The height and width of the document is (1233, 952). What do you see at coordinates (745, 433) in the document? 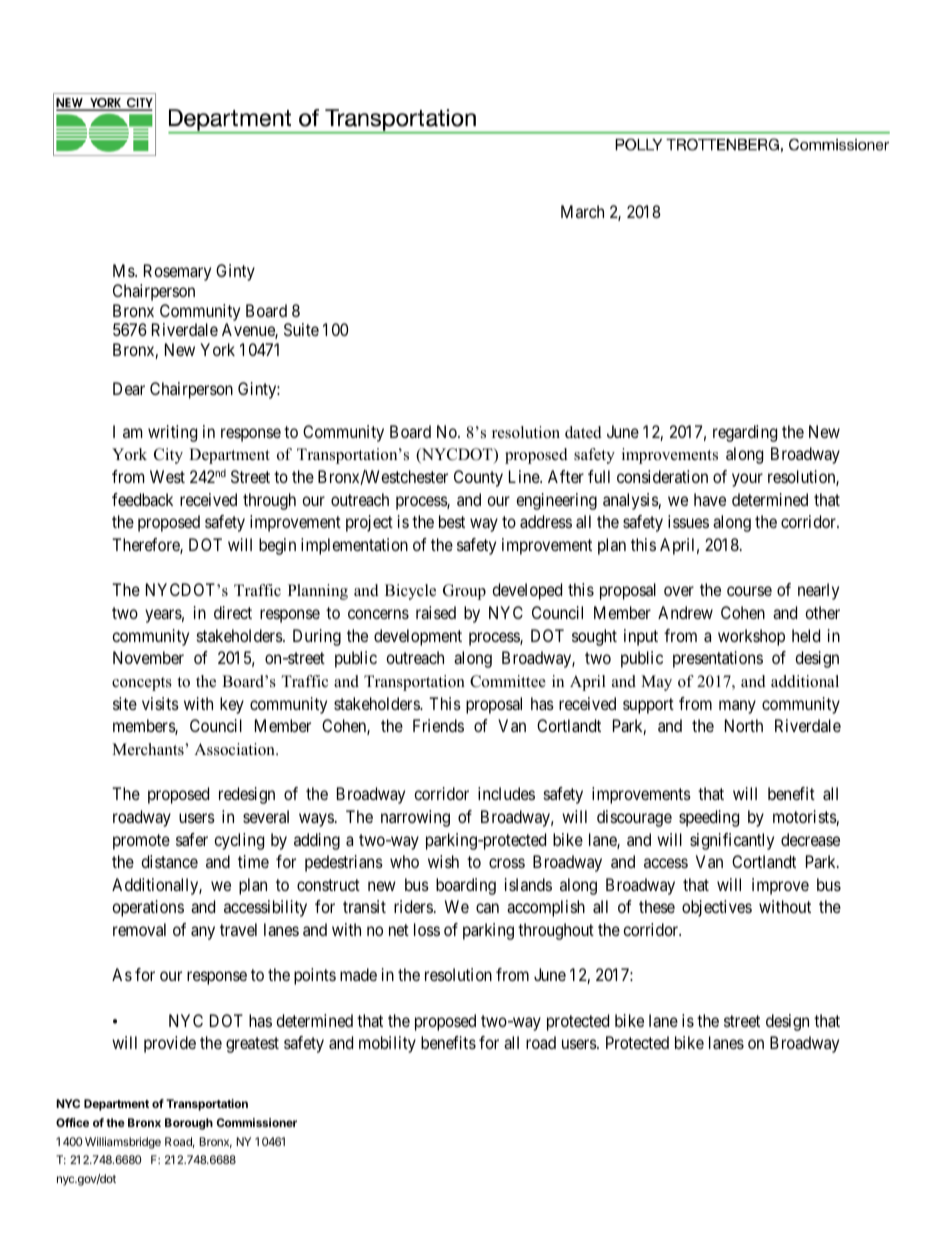
I see `regarding` at bounding box center [745, 433].
